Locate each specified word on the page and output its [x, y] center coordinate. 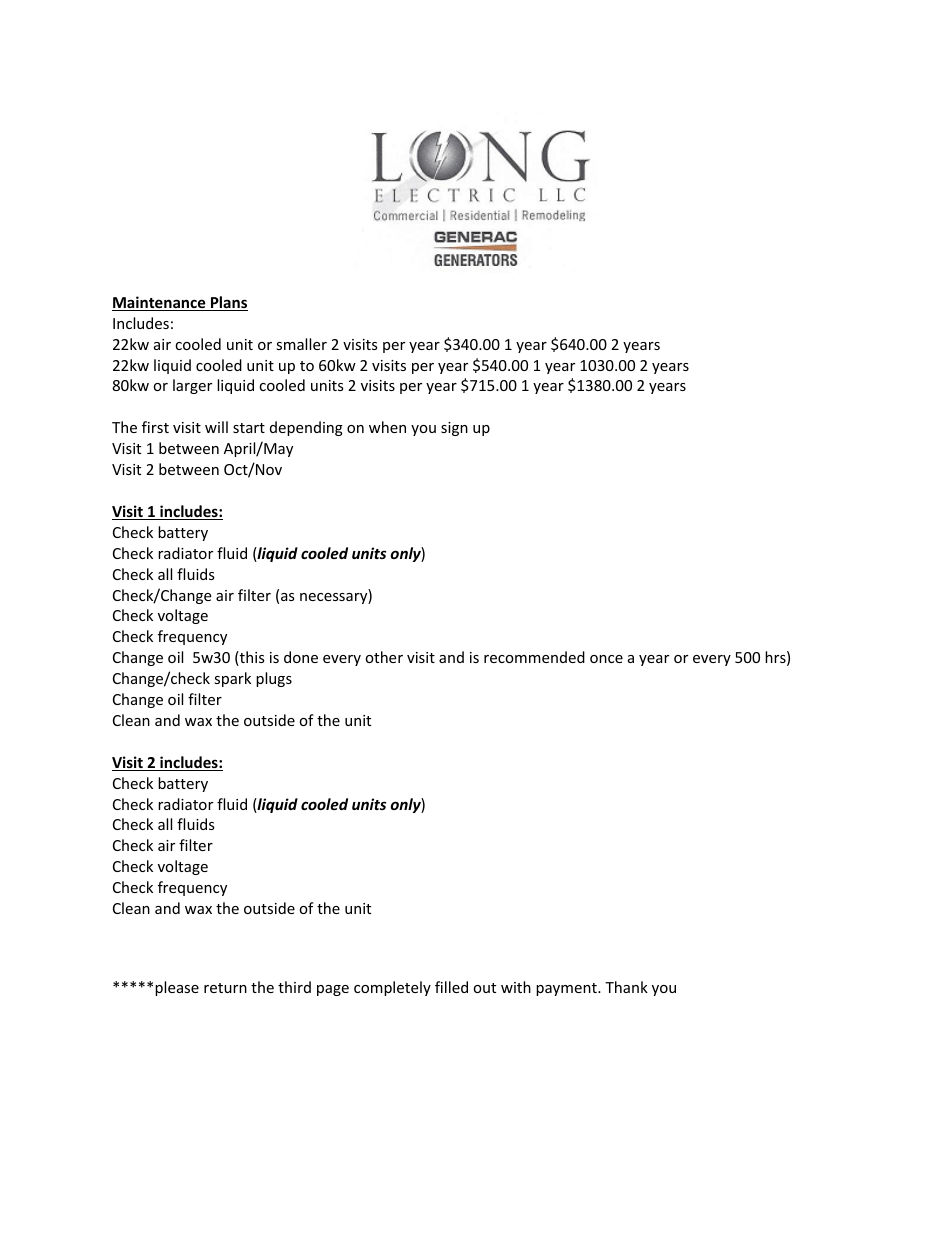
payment [567, 989]
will [216, 427]
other [384, 657]
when [387, 427]
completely [392, 988]
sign [454, 429]
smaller [301, 344]
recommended [534, 657]
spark [232, 679]
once [606, 659]
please [177, 988]
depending [306, 428]
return [225, 988]
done [301, 657]
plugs [274, 679]
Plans [228, 303]
